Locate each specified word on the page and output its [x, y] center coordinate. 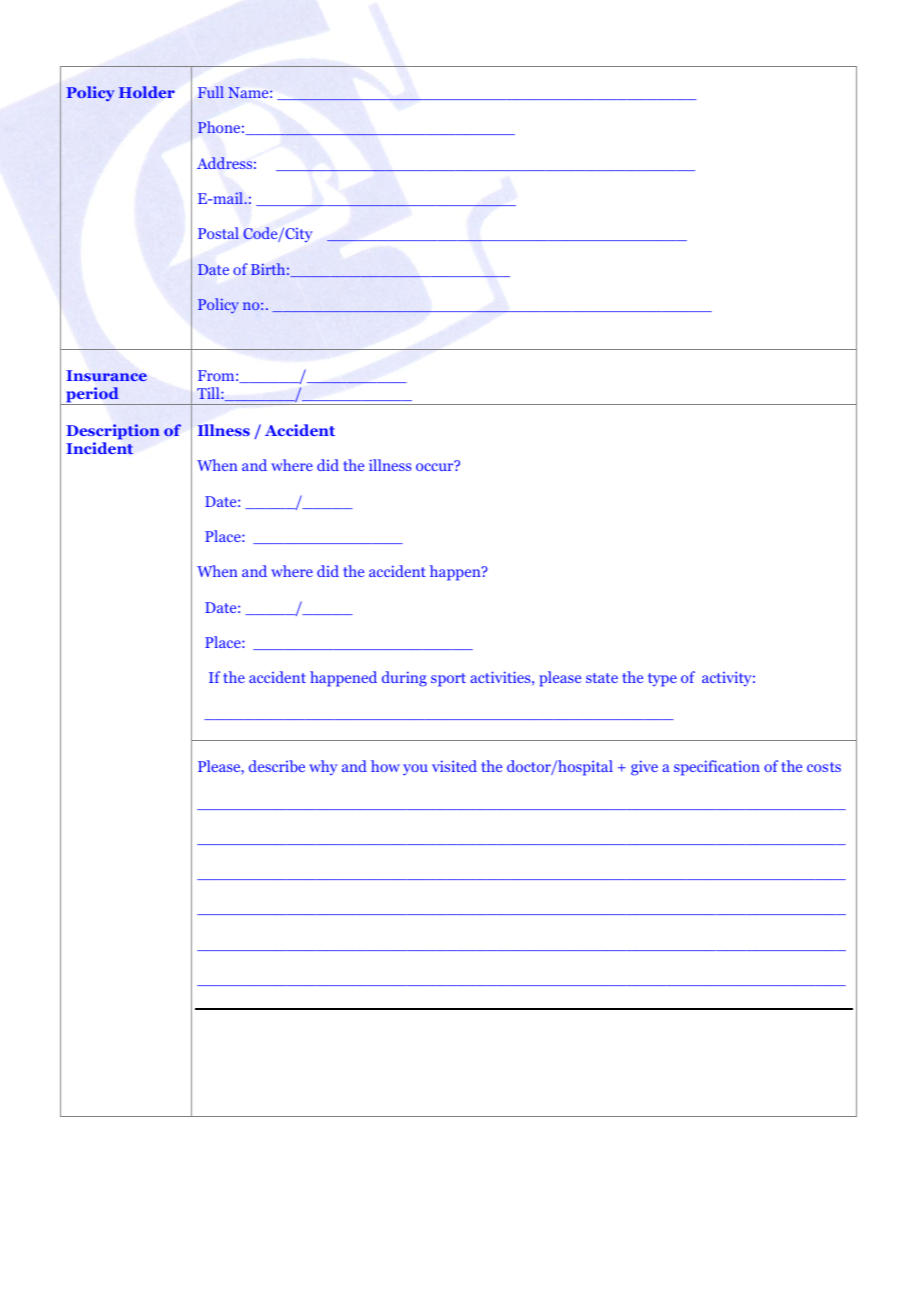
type [662, 680]
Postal [218, 233]
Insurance [107, 375]
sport [448, 680]
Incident [99, 448]
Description [113, 432]
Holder [147, 92]
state [602, 678]
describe [277, 766]
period [92, 396]
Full [211, 92]
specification [717, 768]
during [404, 679]
